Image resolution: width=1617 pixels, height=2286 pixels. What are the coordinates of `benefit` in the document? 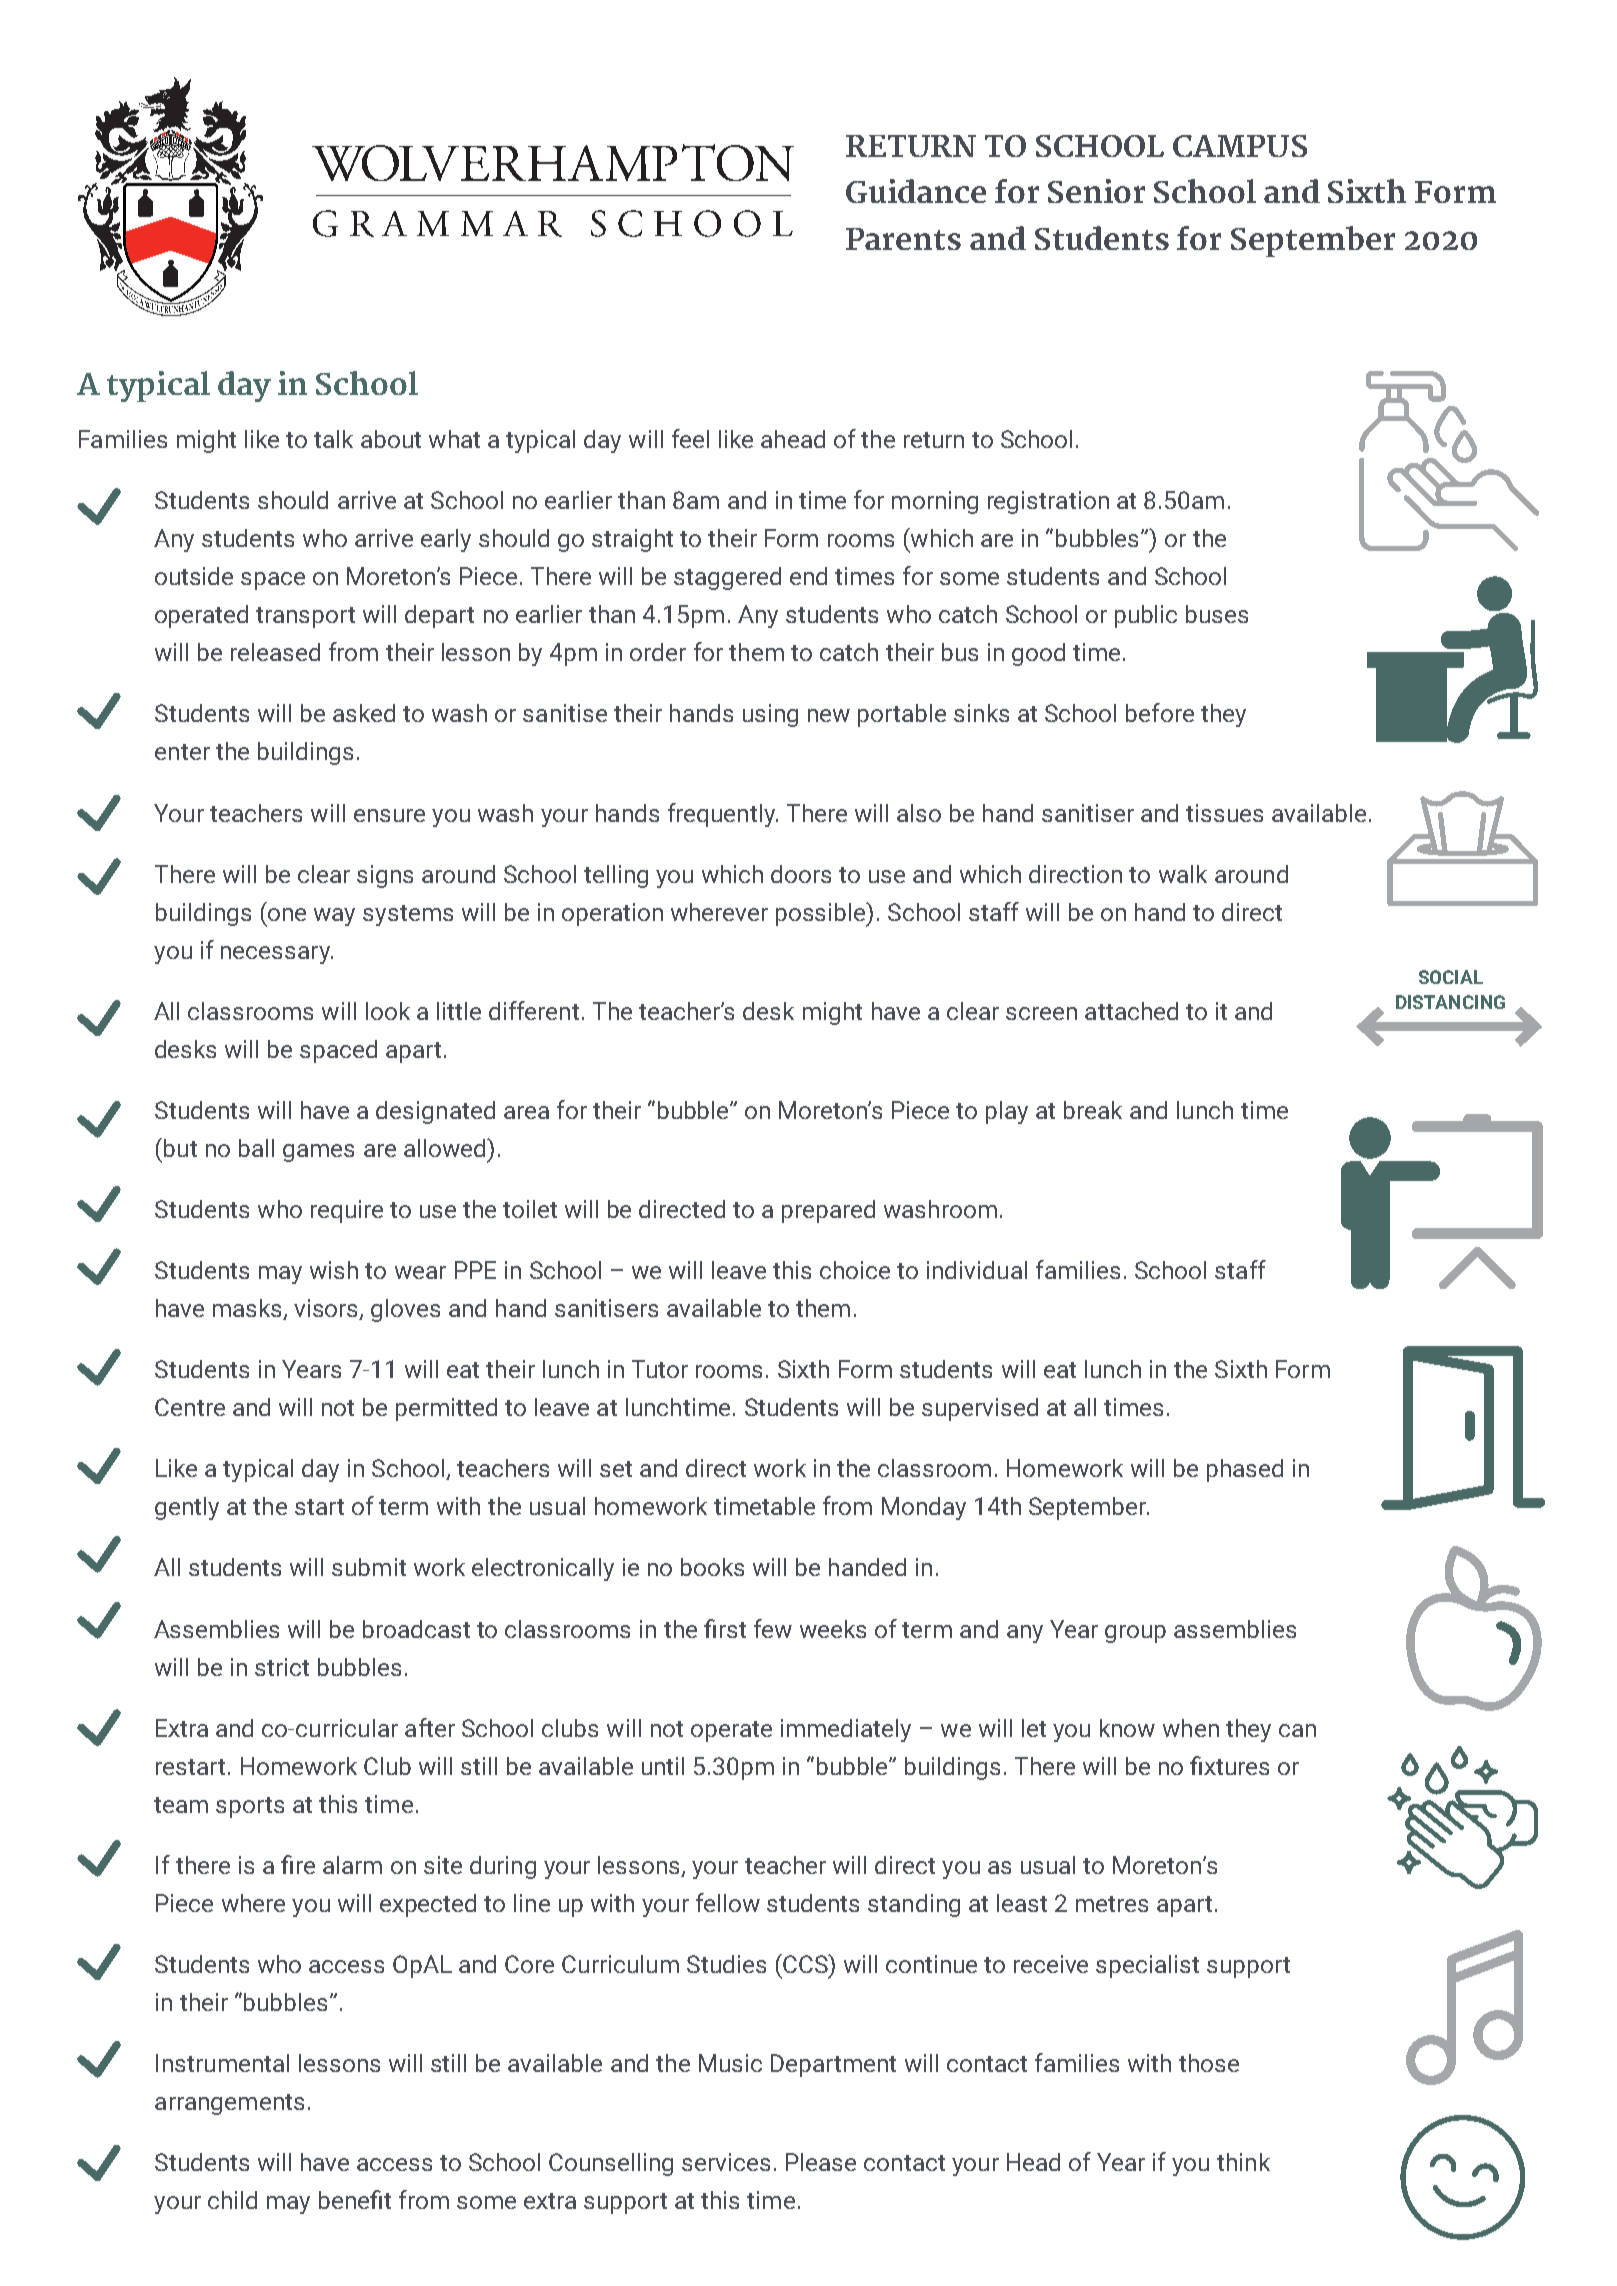 It's located at (355, 2199).
